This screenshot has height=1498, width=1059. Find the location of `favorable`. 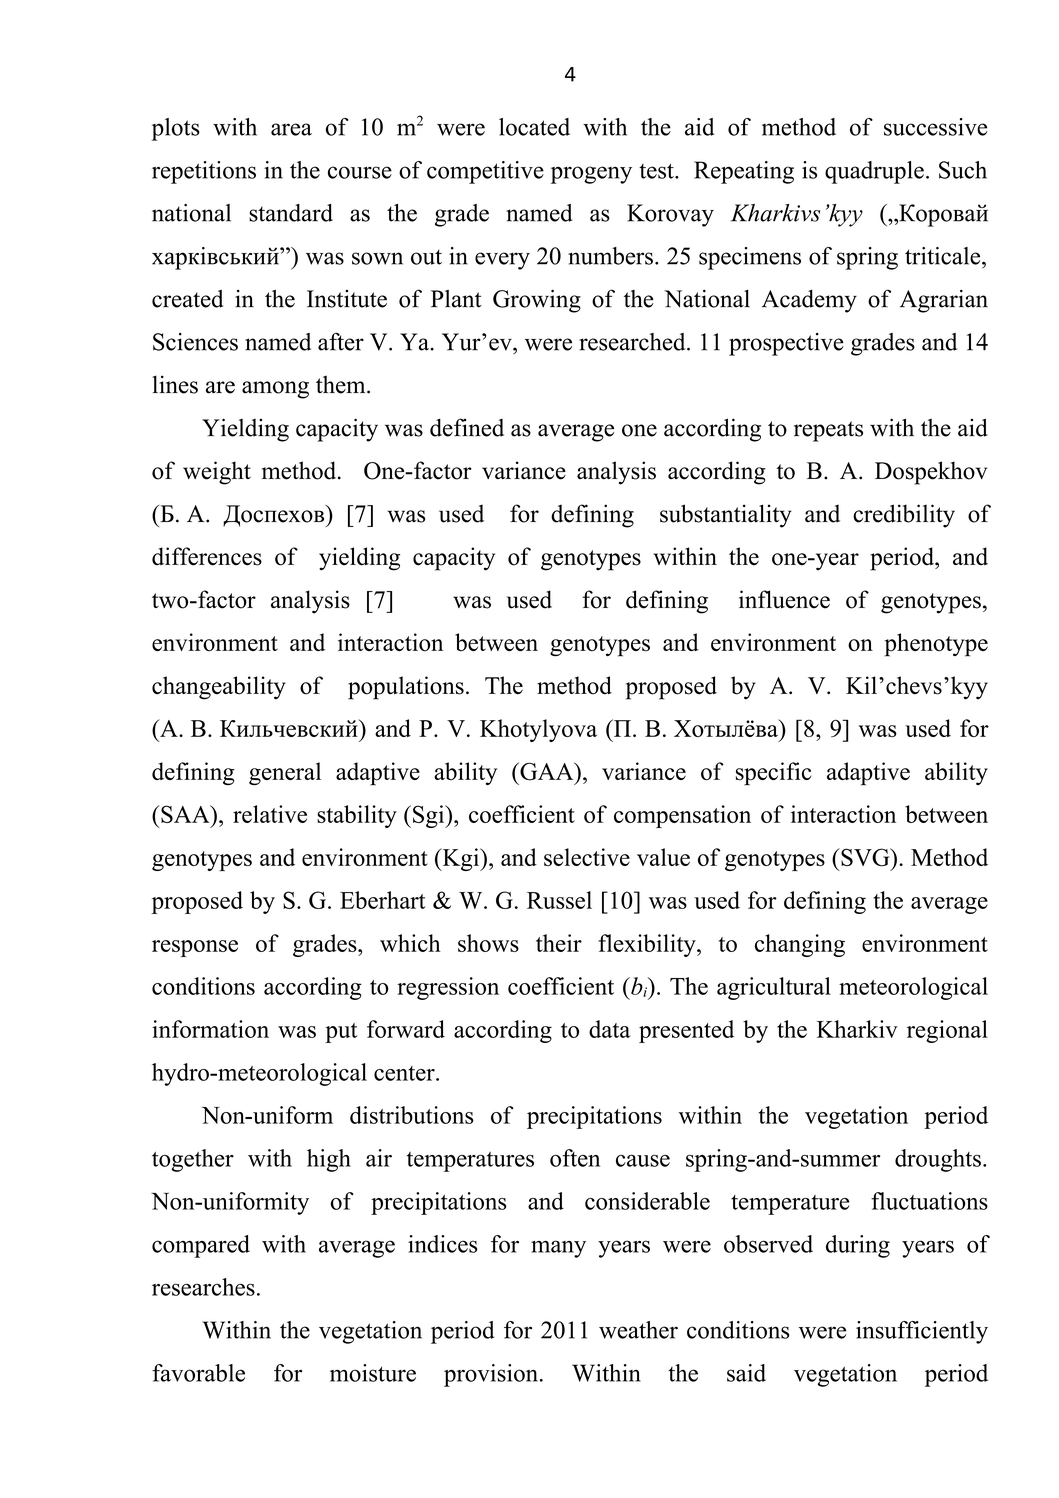

favorable is located at coordinates (198, 1373).
